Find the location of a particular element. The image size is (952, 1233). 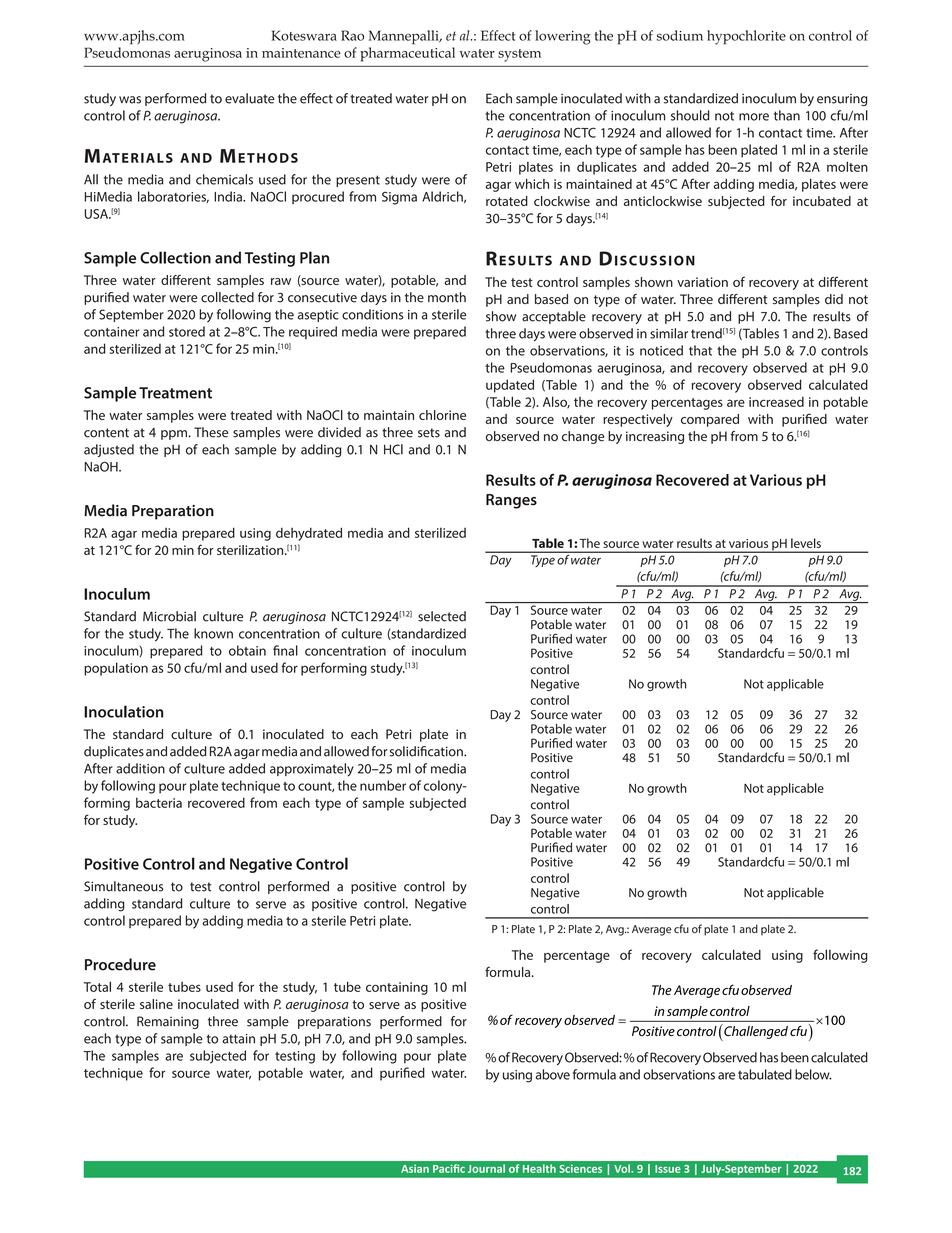

was is located at coordinates (130, 100).
